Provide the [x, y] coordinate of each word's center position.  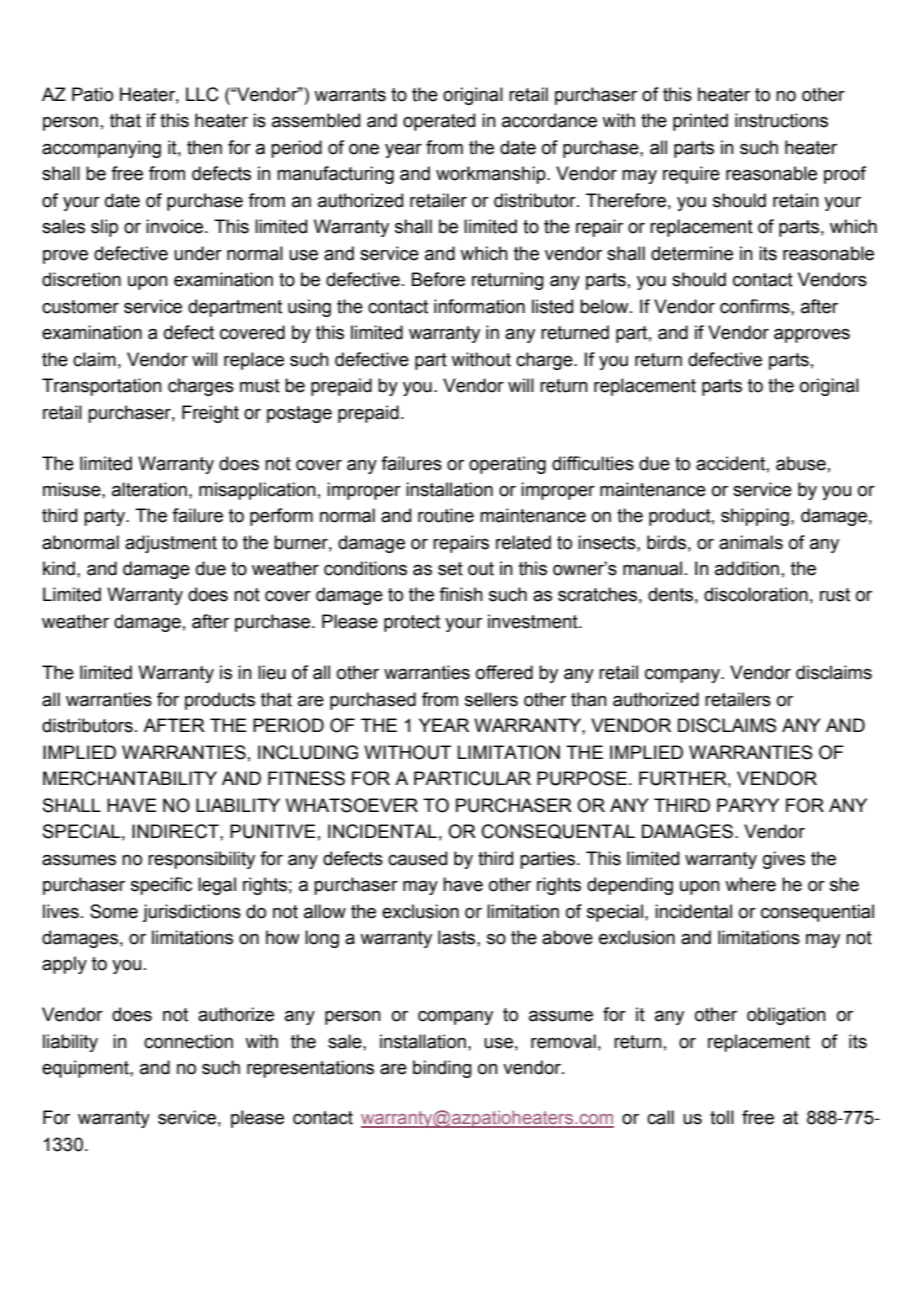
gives [784, 860]
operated [439, 122]
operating [507, 465]
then [204, 147]
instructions [781, 120]
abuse [801, 463]
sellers [491, 699]
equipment [86, 1069]
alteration [149, 489]
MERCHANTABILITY [130, 778]
